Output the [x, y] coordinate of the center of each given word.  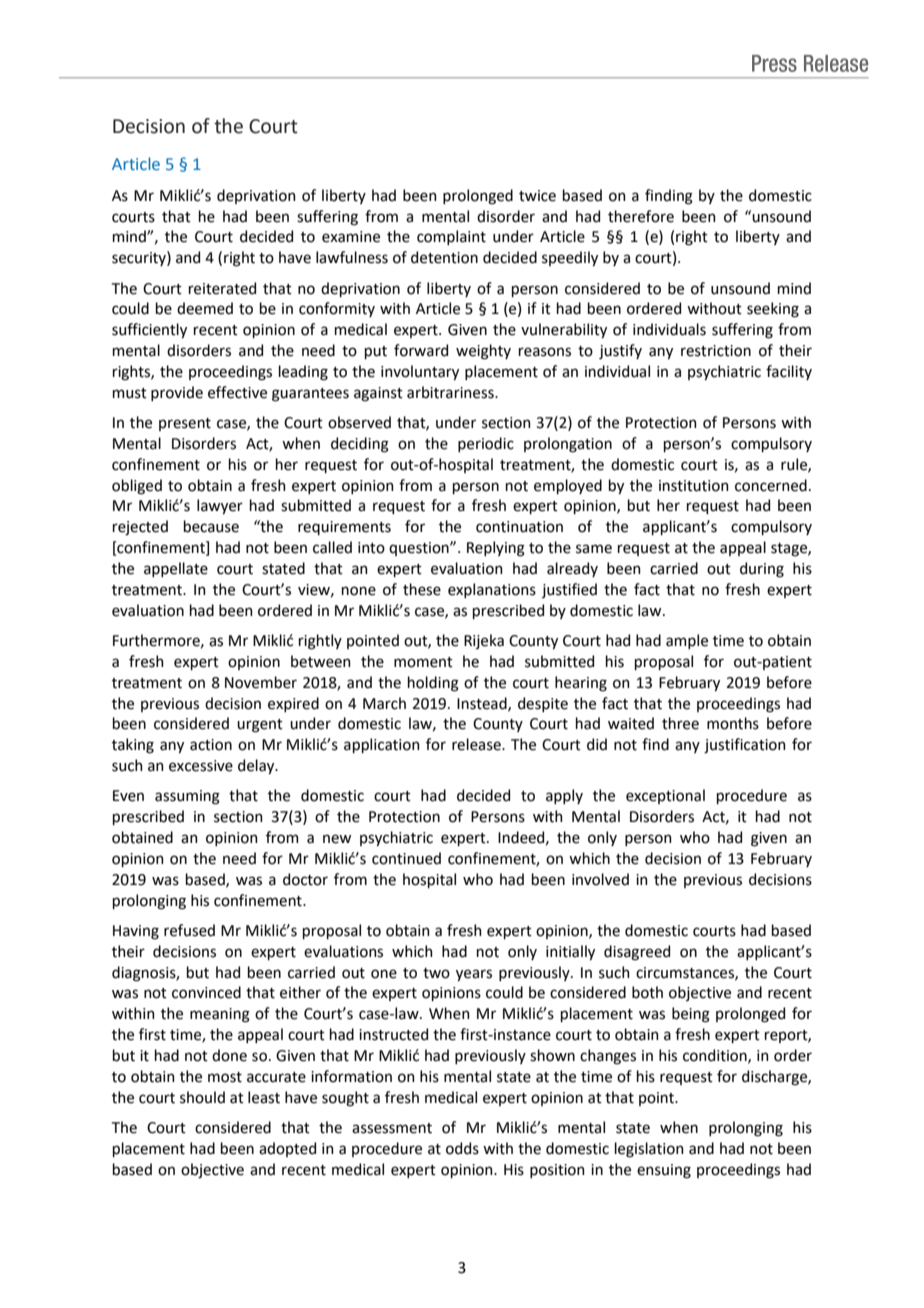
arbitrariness [451, 392]
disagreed [637, 953]
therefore [641, 216]
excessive [201, 766]
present [185, 424]
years [474, 975]
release [477, 744]
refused [189, 930]
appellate [176, 569]
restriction [716, 351]
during [762, 570]
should [202, 1097]
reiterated [222, 288]
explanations [492, 590]
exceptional [665, 796]
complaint [451, 237]
